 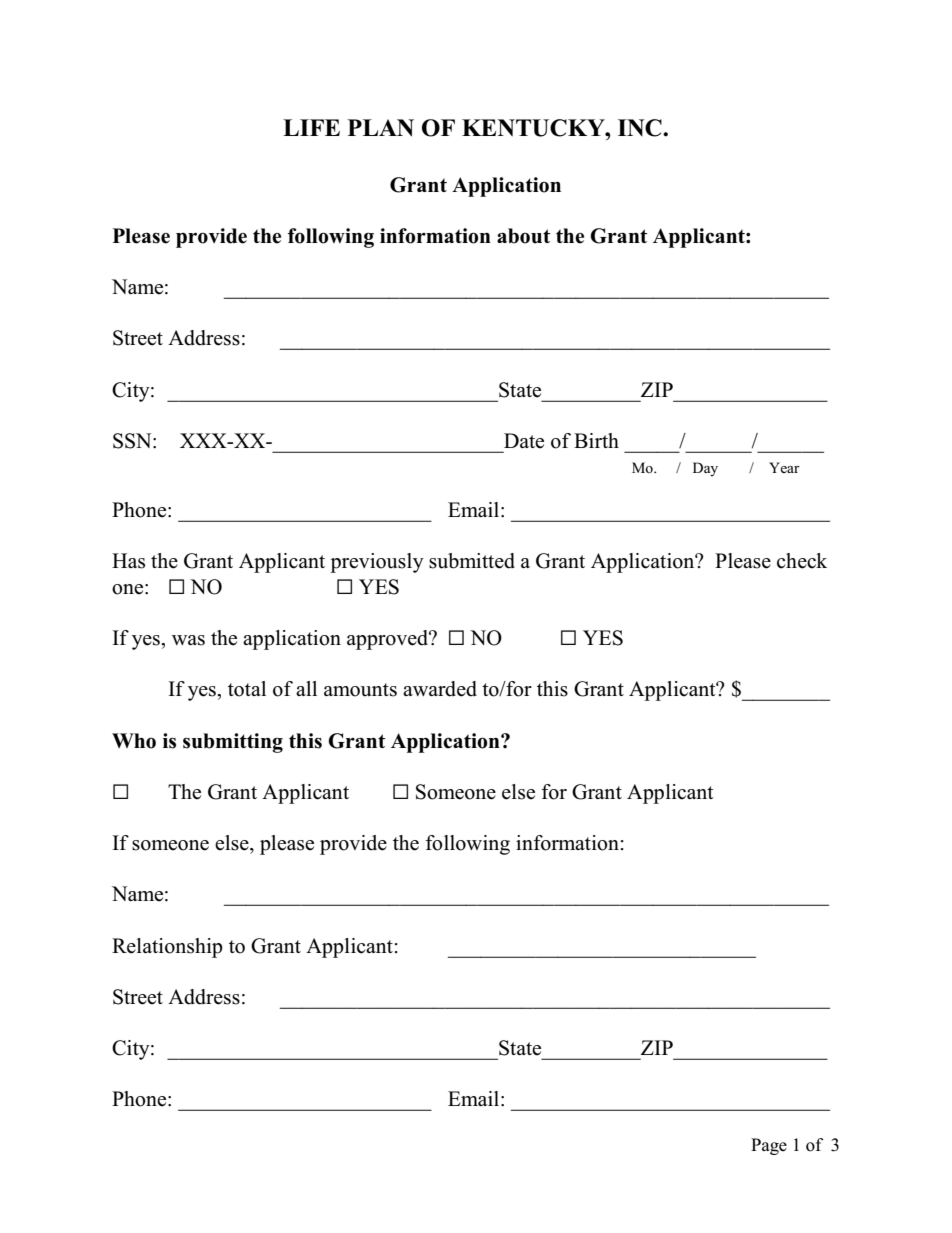 I want to click on Relationship, so click(x=167, y=948).
